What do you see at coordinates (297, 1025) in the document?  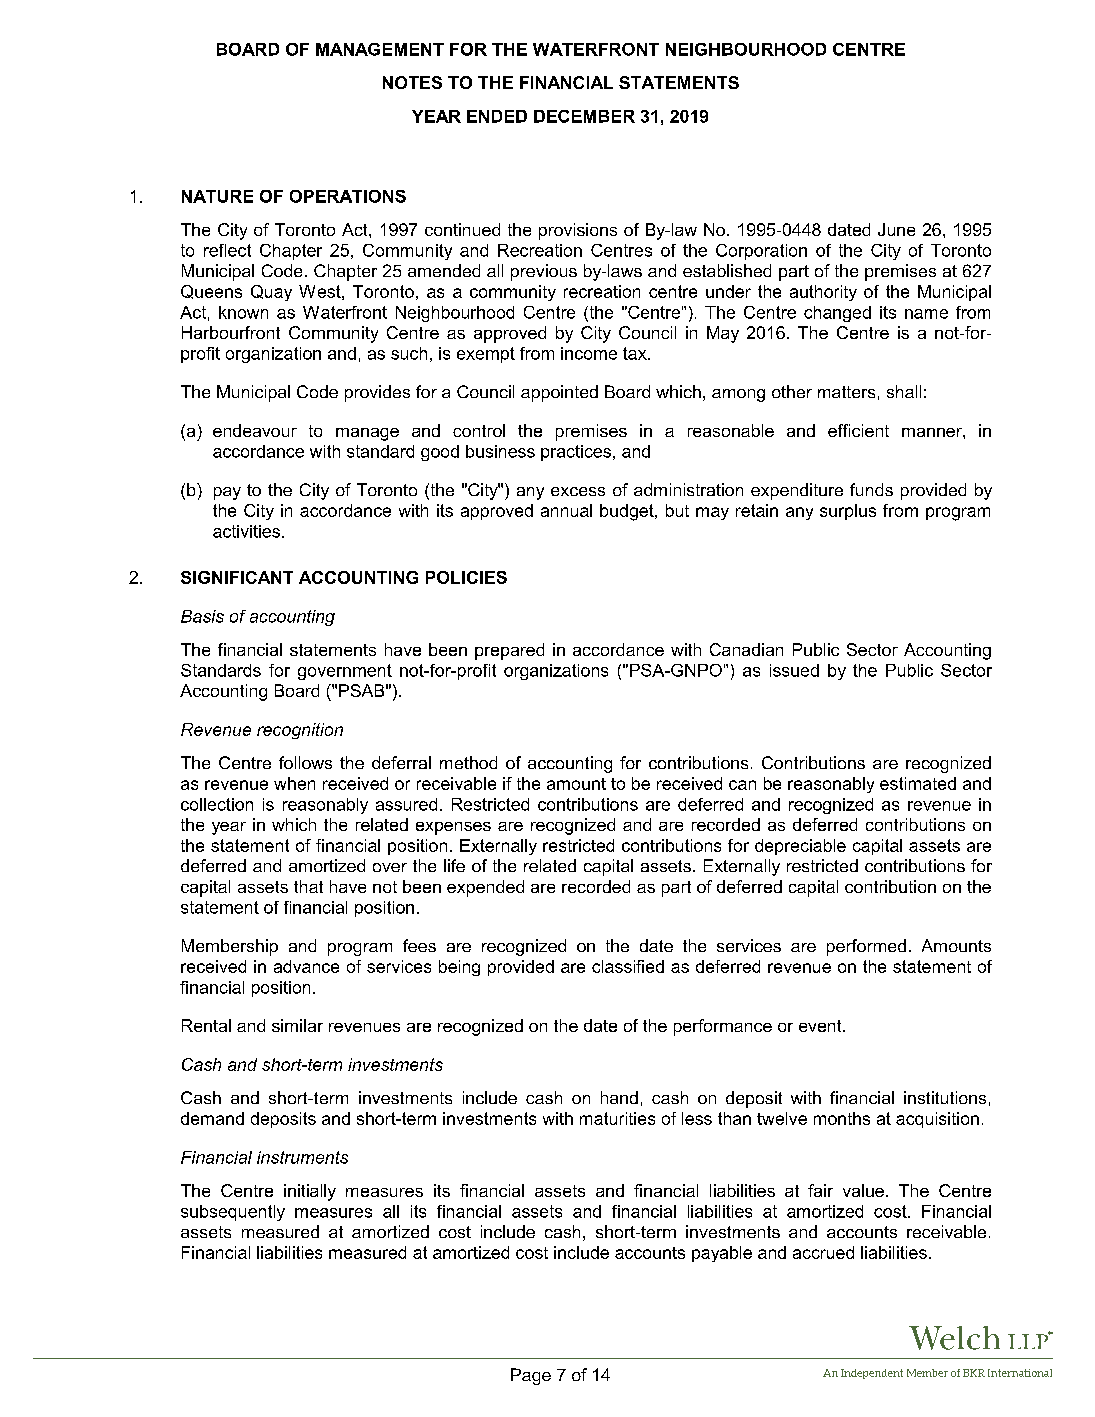 I see `similar` at bounding box center [297, 1025].
